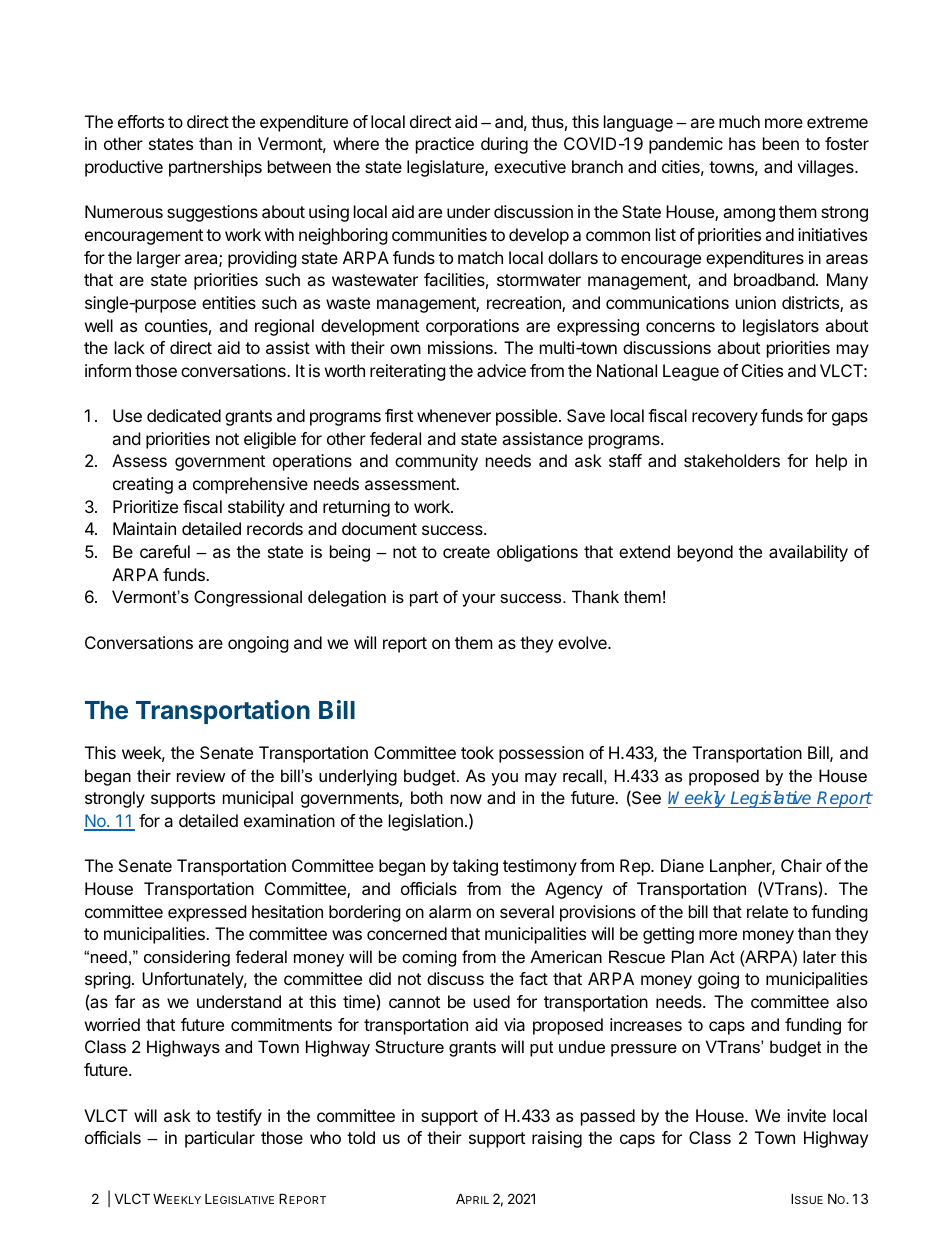  Describe the element at coordinates (504, 145) in the page. I see `during` at that location.
